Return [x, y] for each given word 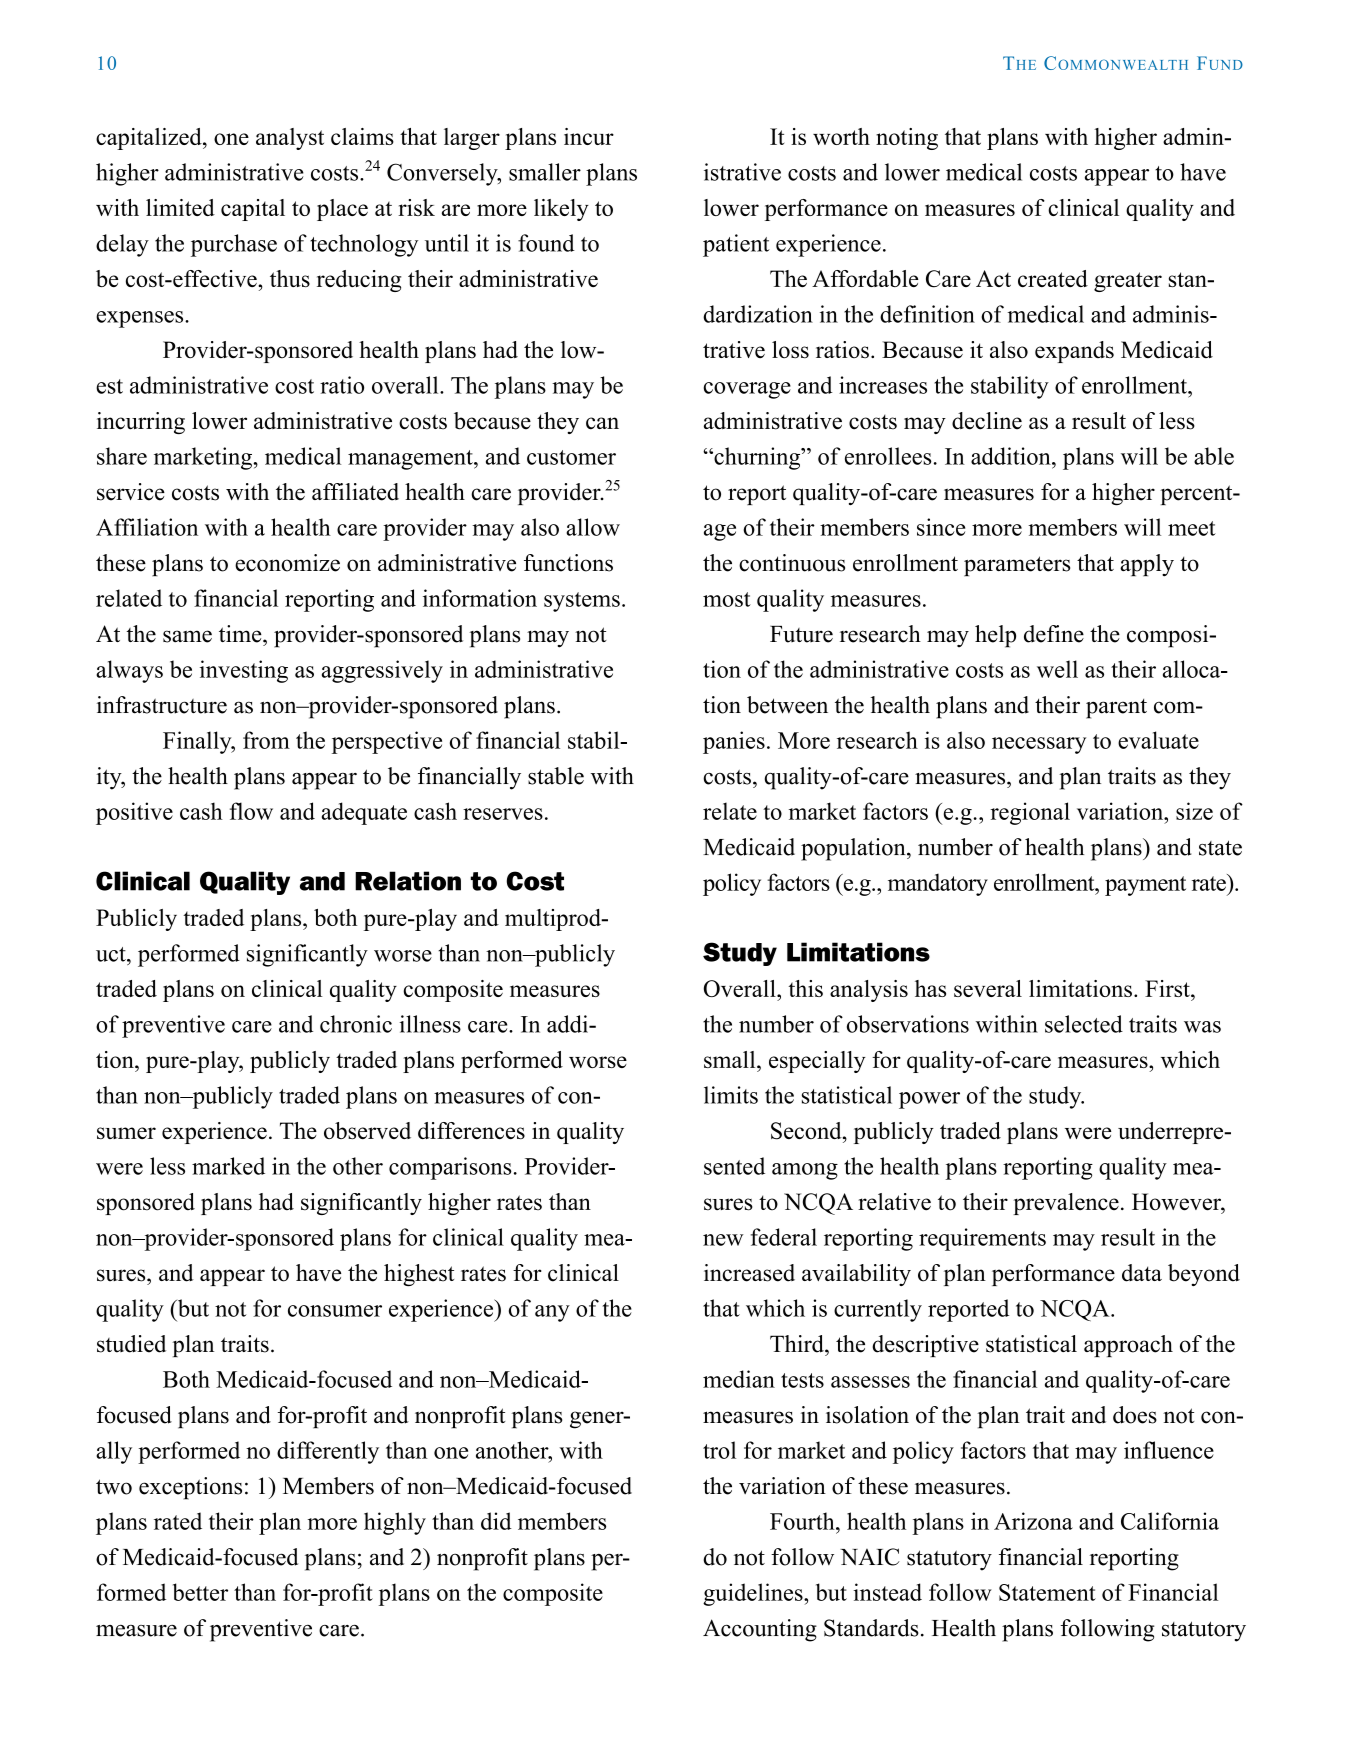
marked [228, 1166]
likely [561, 210]
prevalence [1066, 1204]
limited [180, 207]
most [727, 599]
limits [731, 1095]
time [241, 634]
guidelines [754, 1594]
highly [395, 1523]
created [1053, 278]
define [1054, 634]
